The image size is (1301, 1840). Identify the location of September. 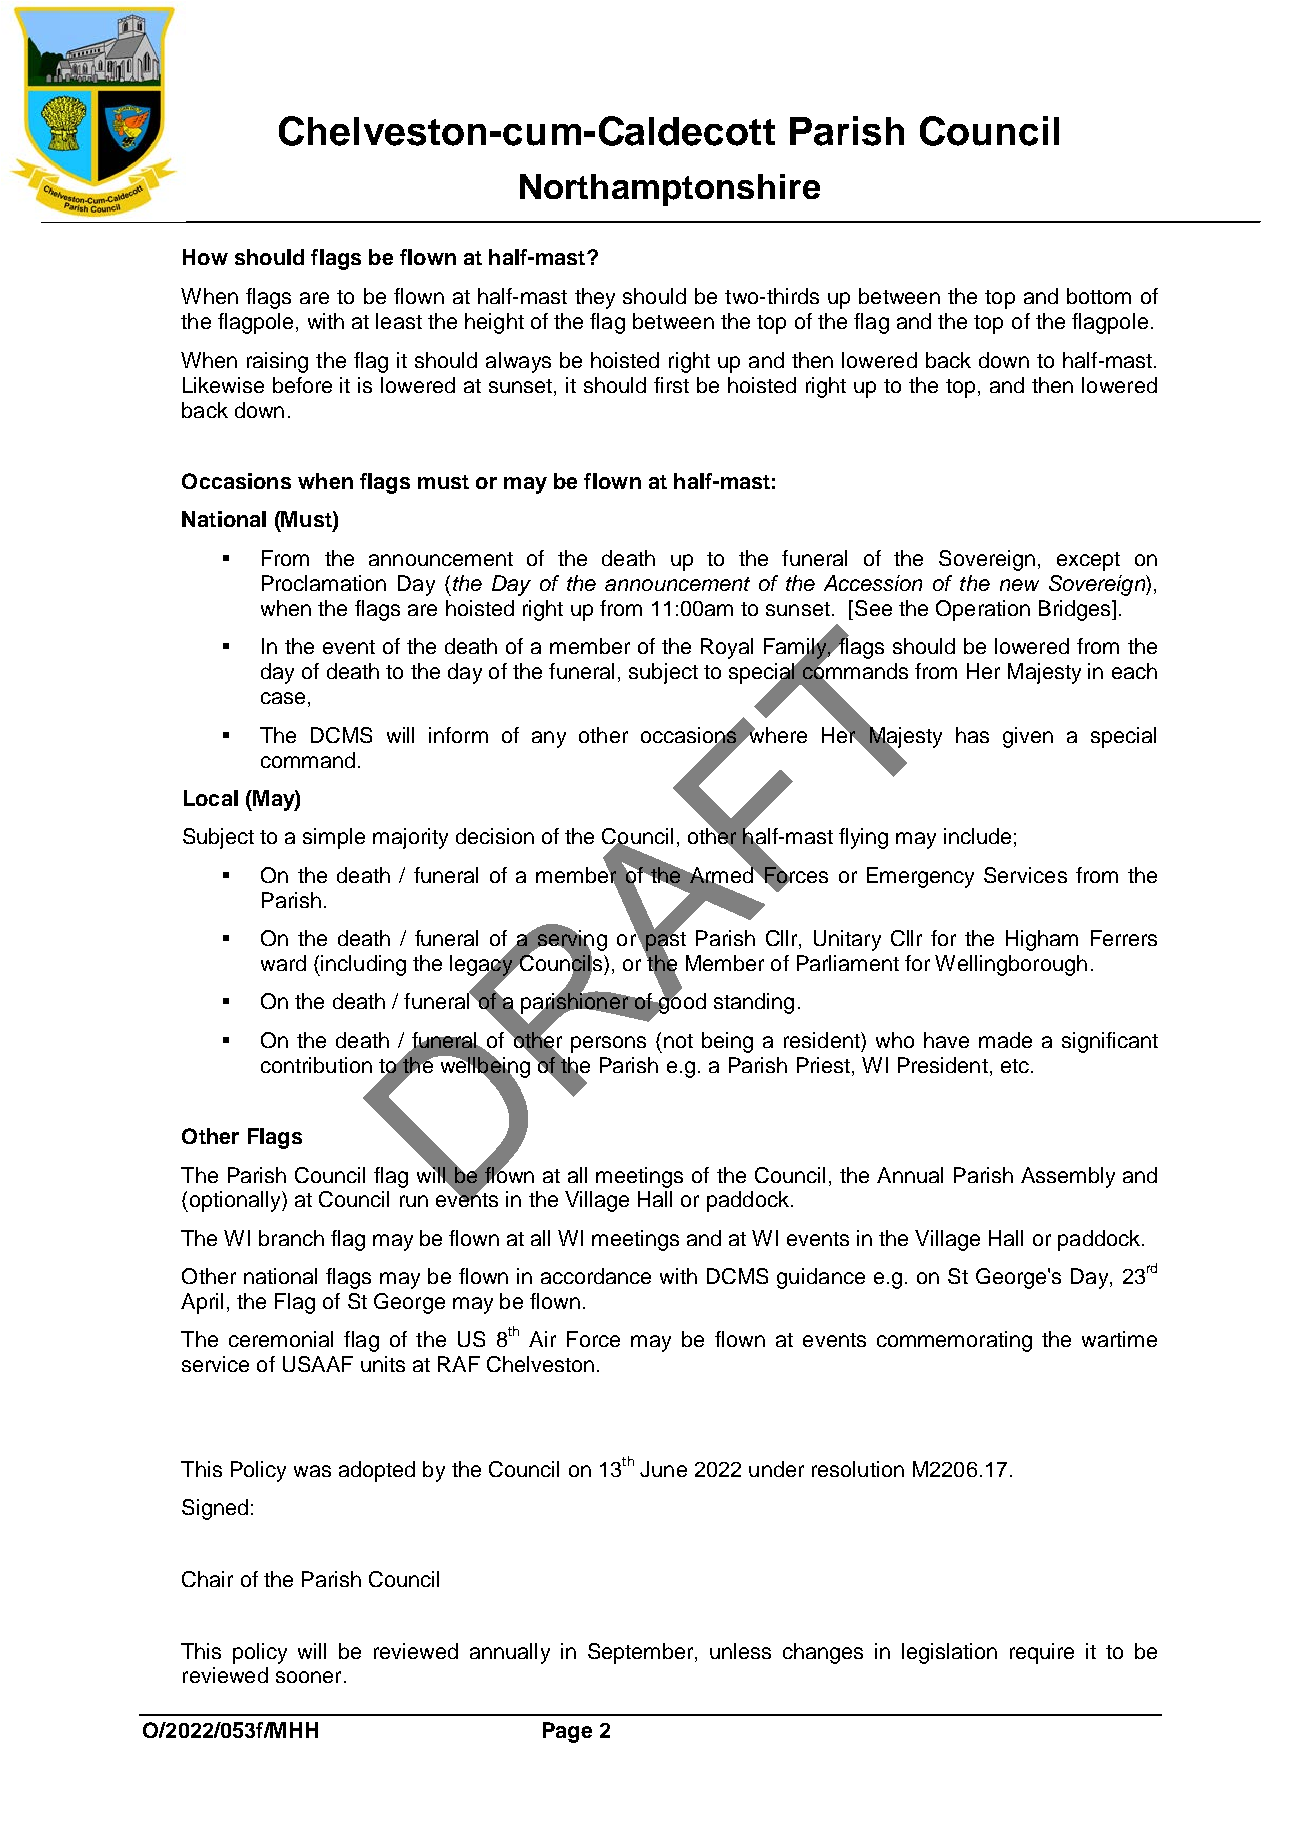
(642, 1653).
